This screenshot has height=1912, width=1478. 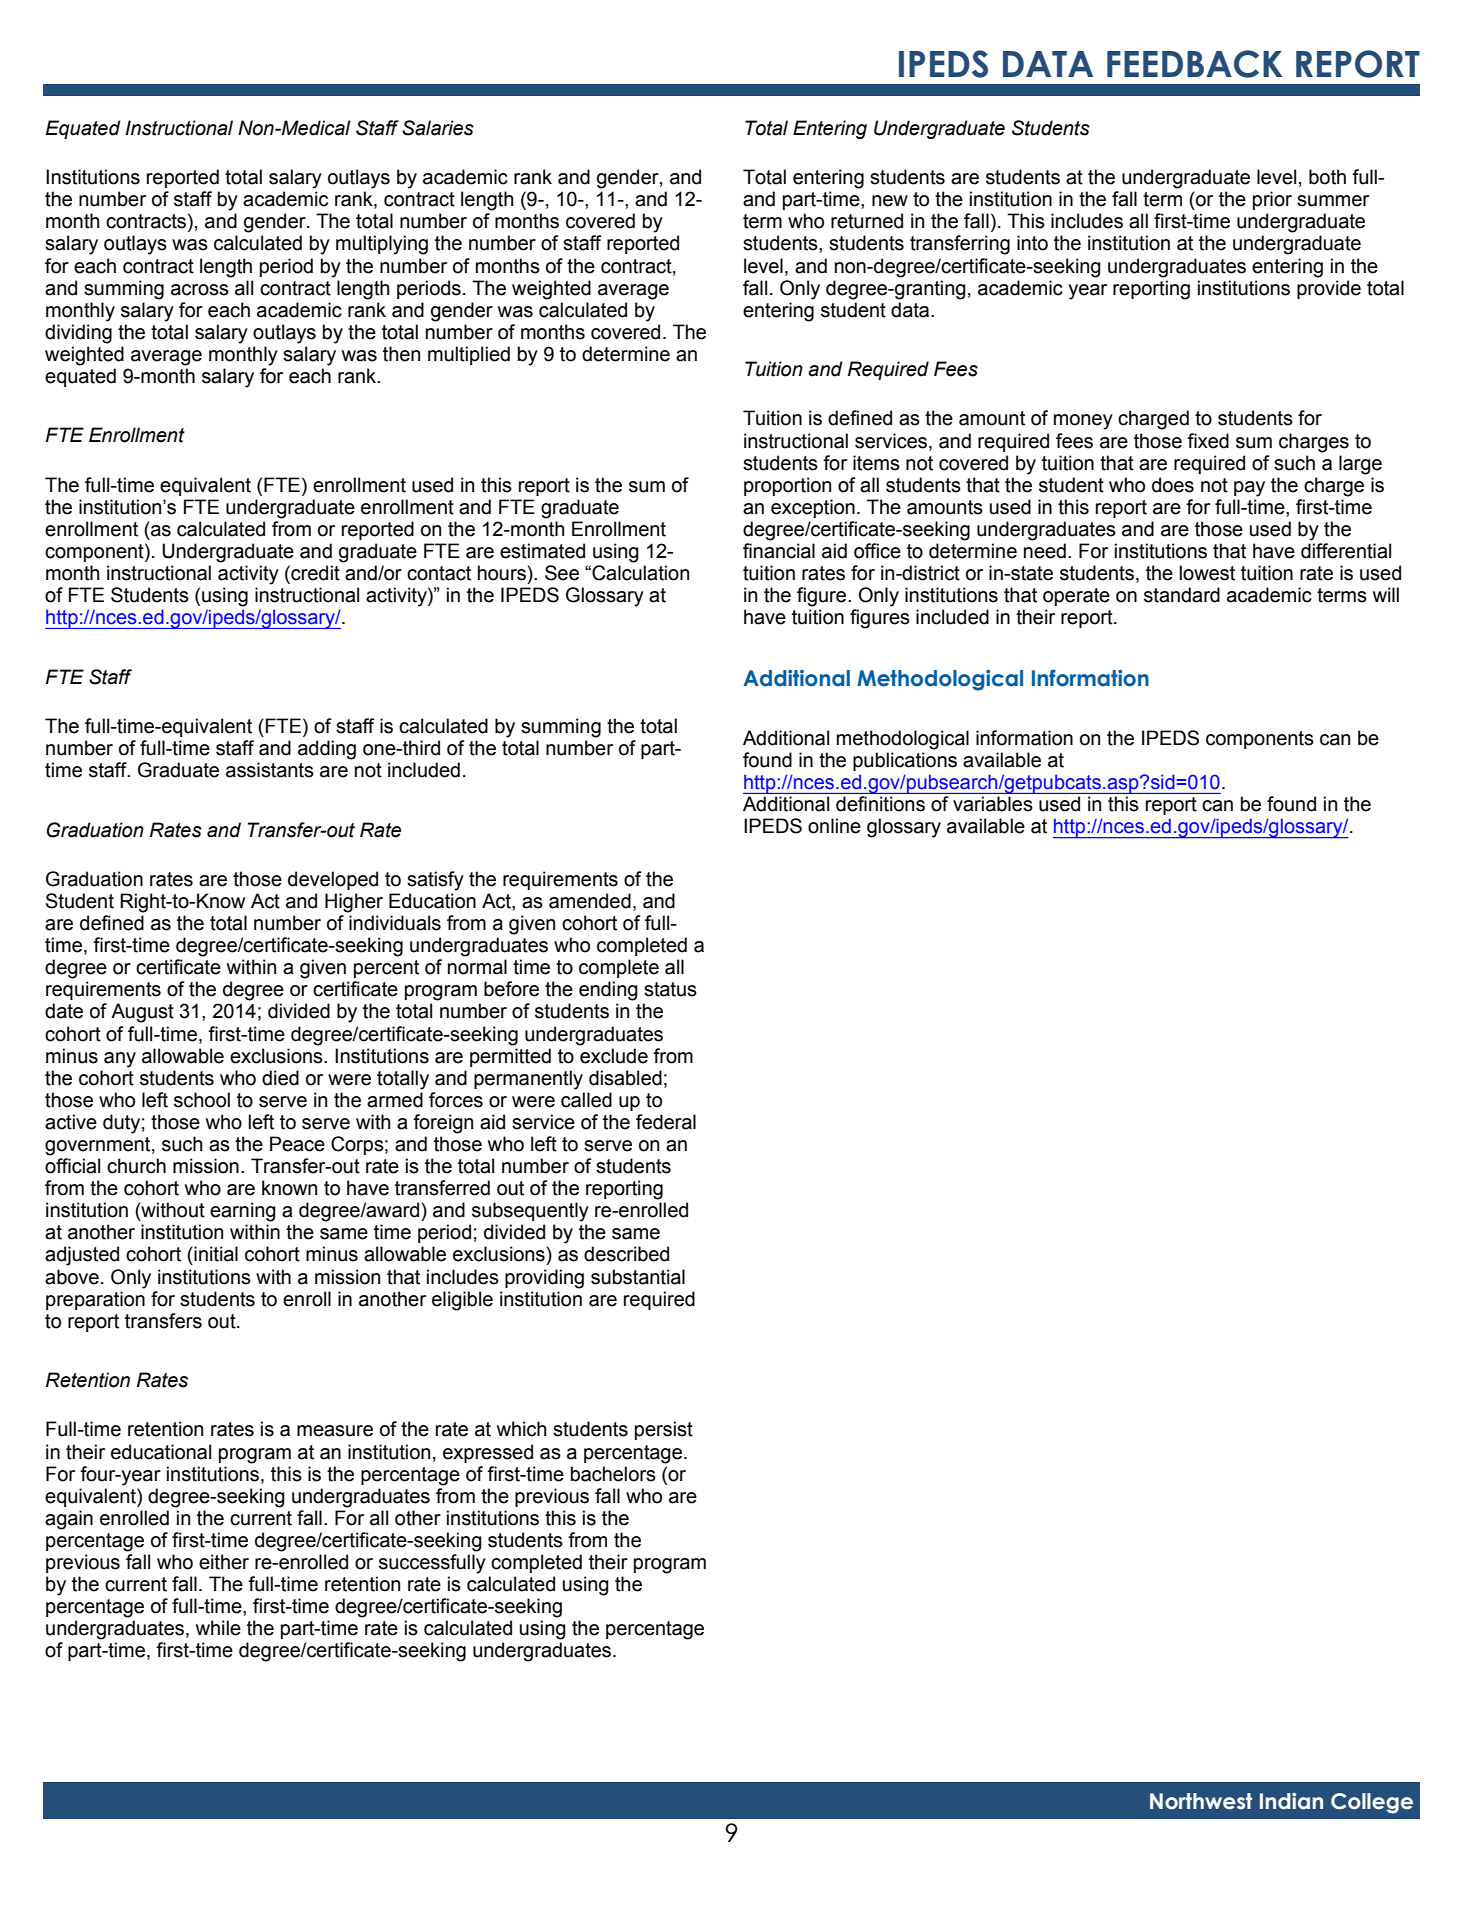 I want to click on new, so click(x=890, y=201).
